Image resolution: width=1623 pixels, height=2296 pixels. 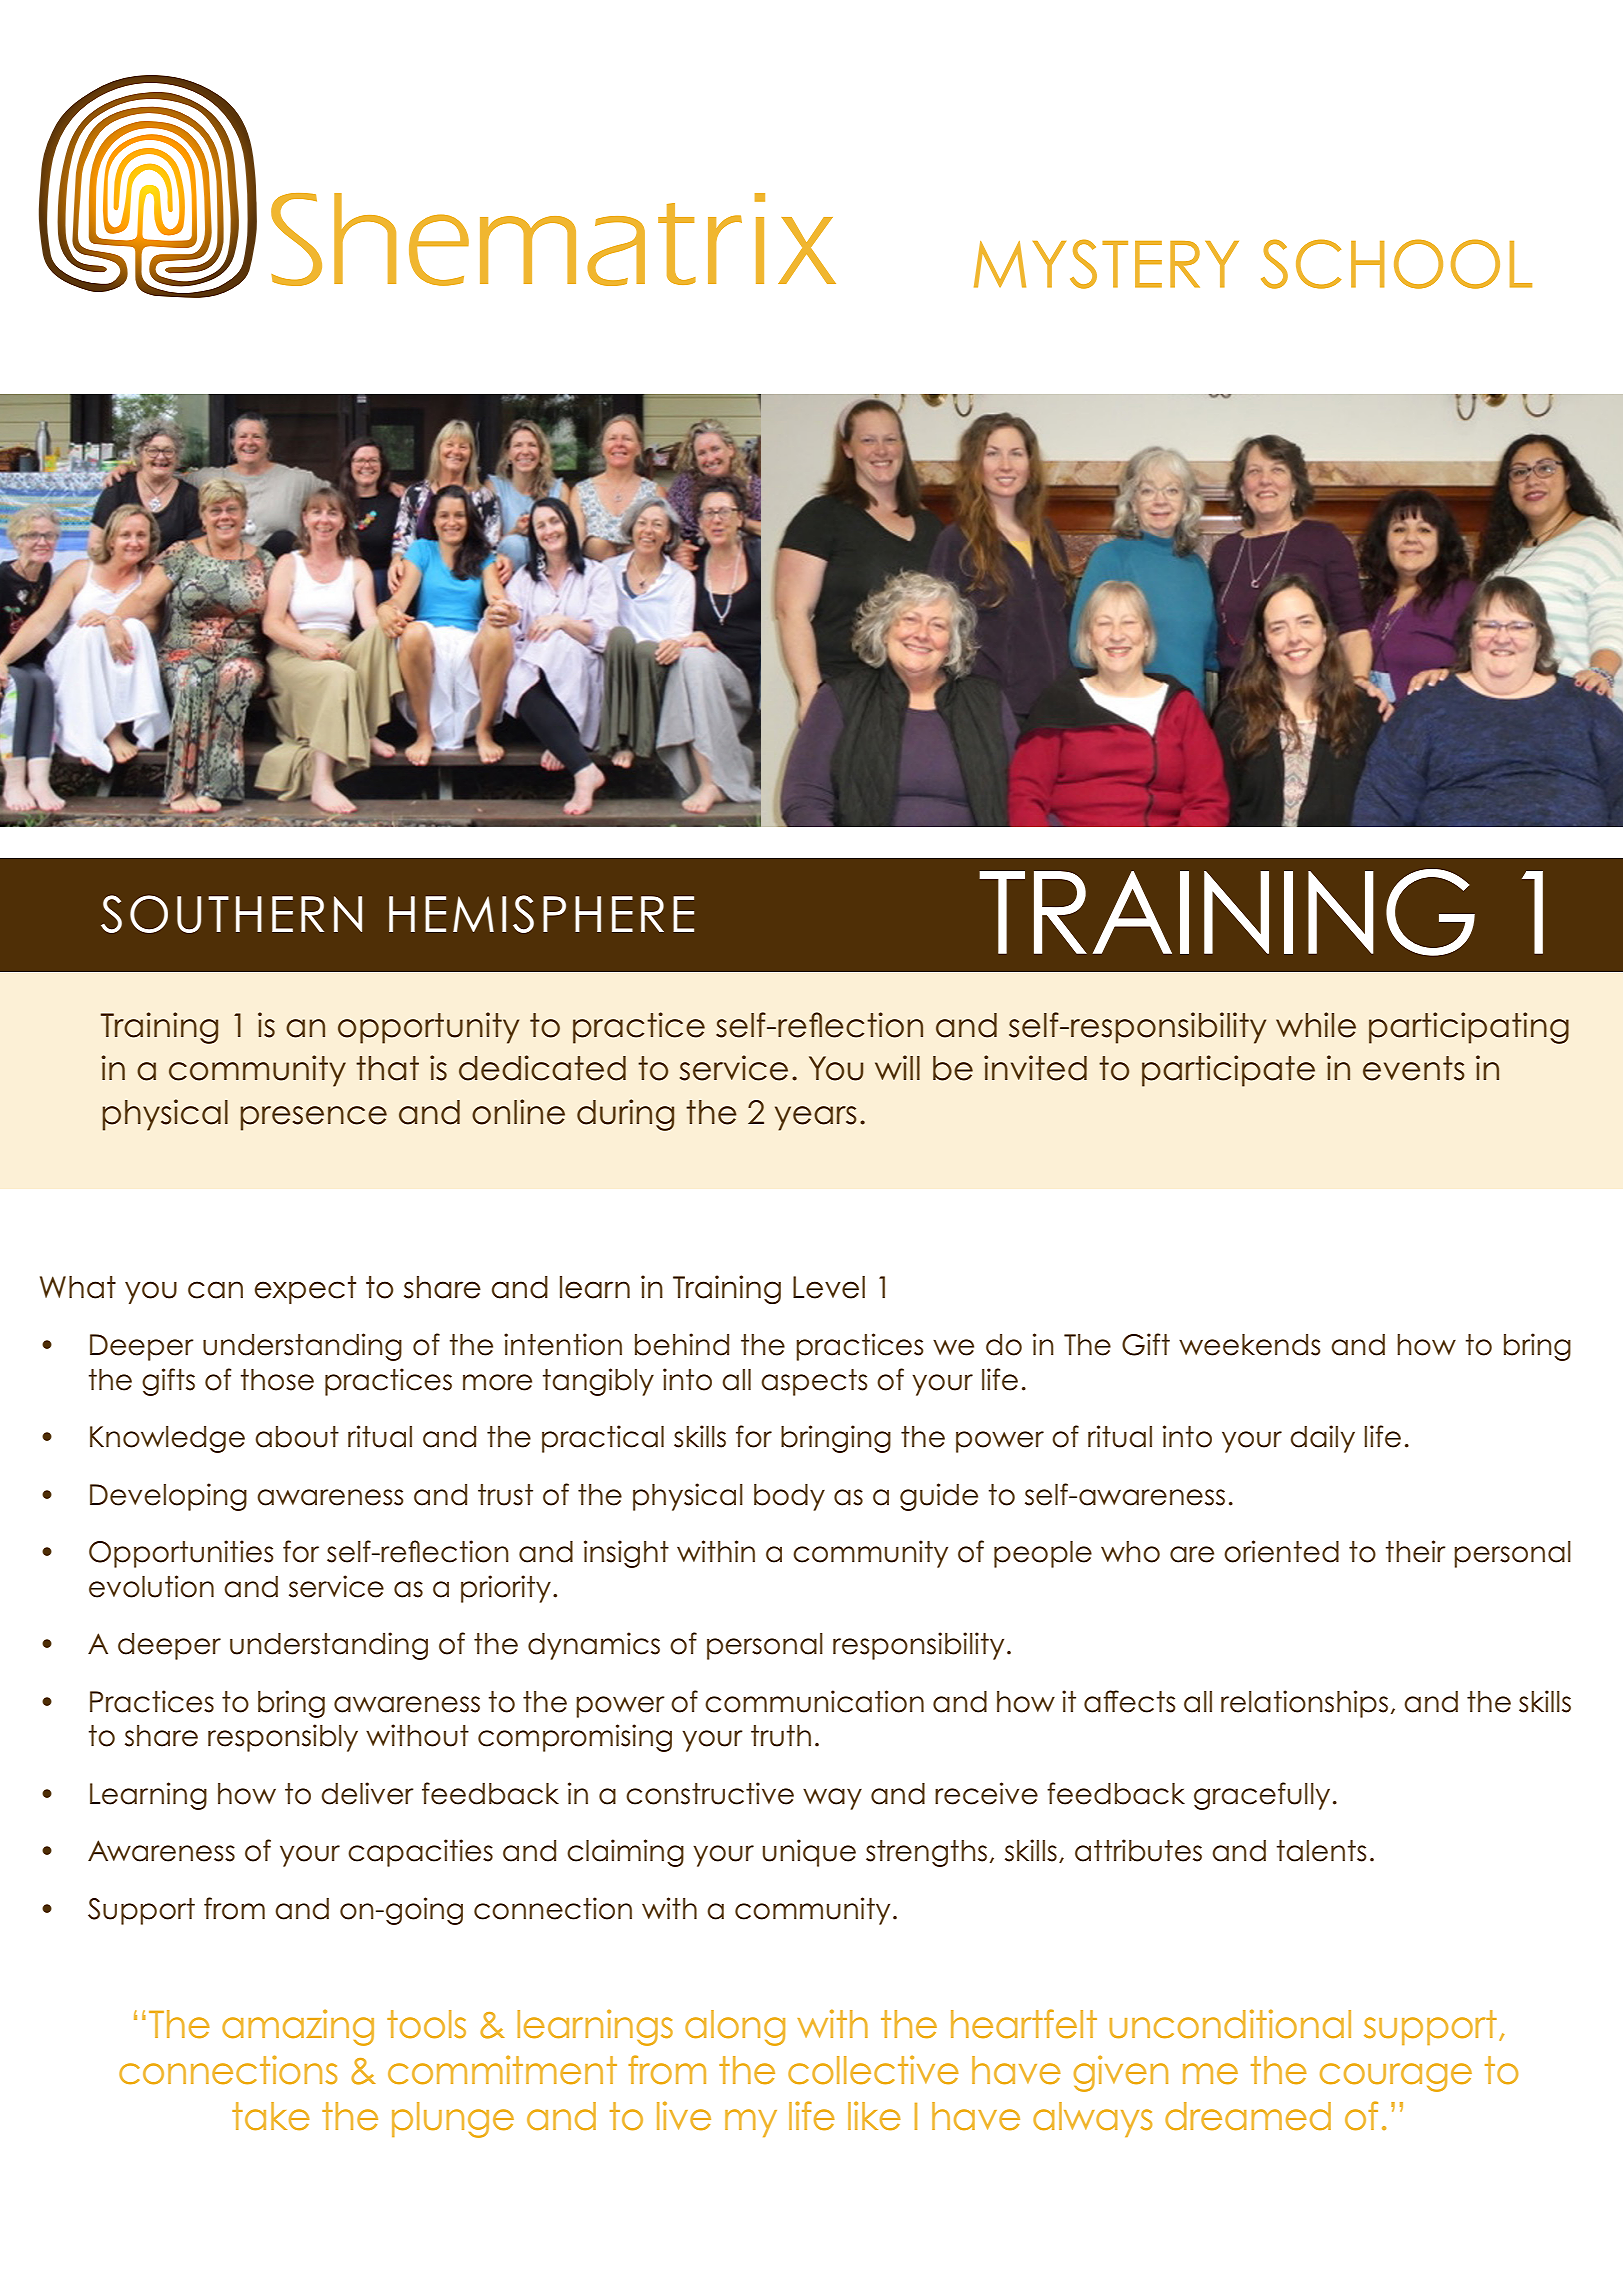 What do you see at coordinates (1316, 1025) in the page?
I see `while` at bounding box center [1316, 1025].
